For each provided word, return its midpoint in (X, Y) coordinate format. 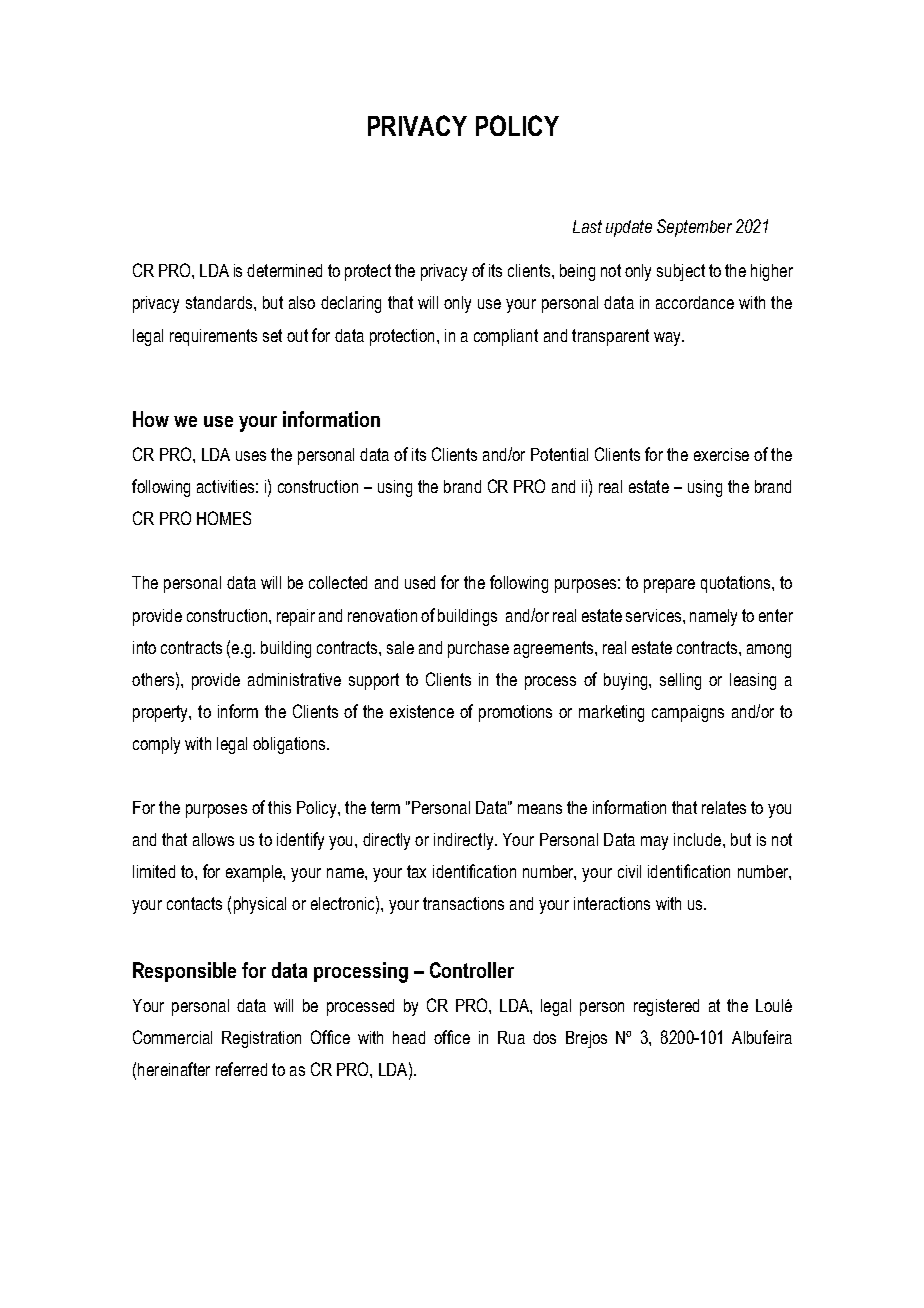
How (151, 419)
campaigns (688, 713)
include (699, 839)
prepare (669, 586)
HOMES (224, 518)
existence (422, 711)
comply (156, 745)
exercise (721, 454)
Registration (261, 1039)
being (577, 272)
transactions (463, 903)
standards (220, 302)
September (694, 228)
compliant (506, 337)
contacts (194, 903)
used (420, 582)
